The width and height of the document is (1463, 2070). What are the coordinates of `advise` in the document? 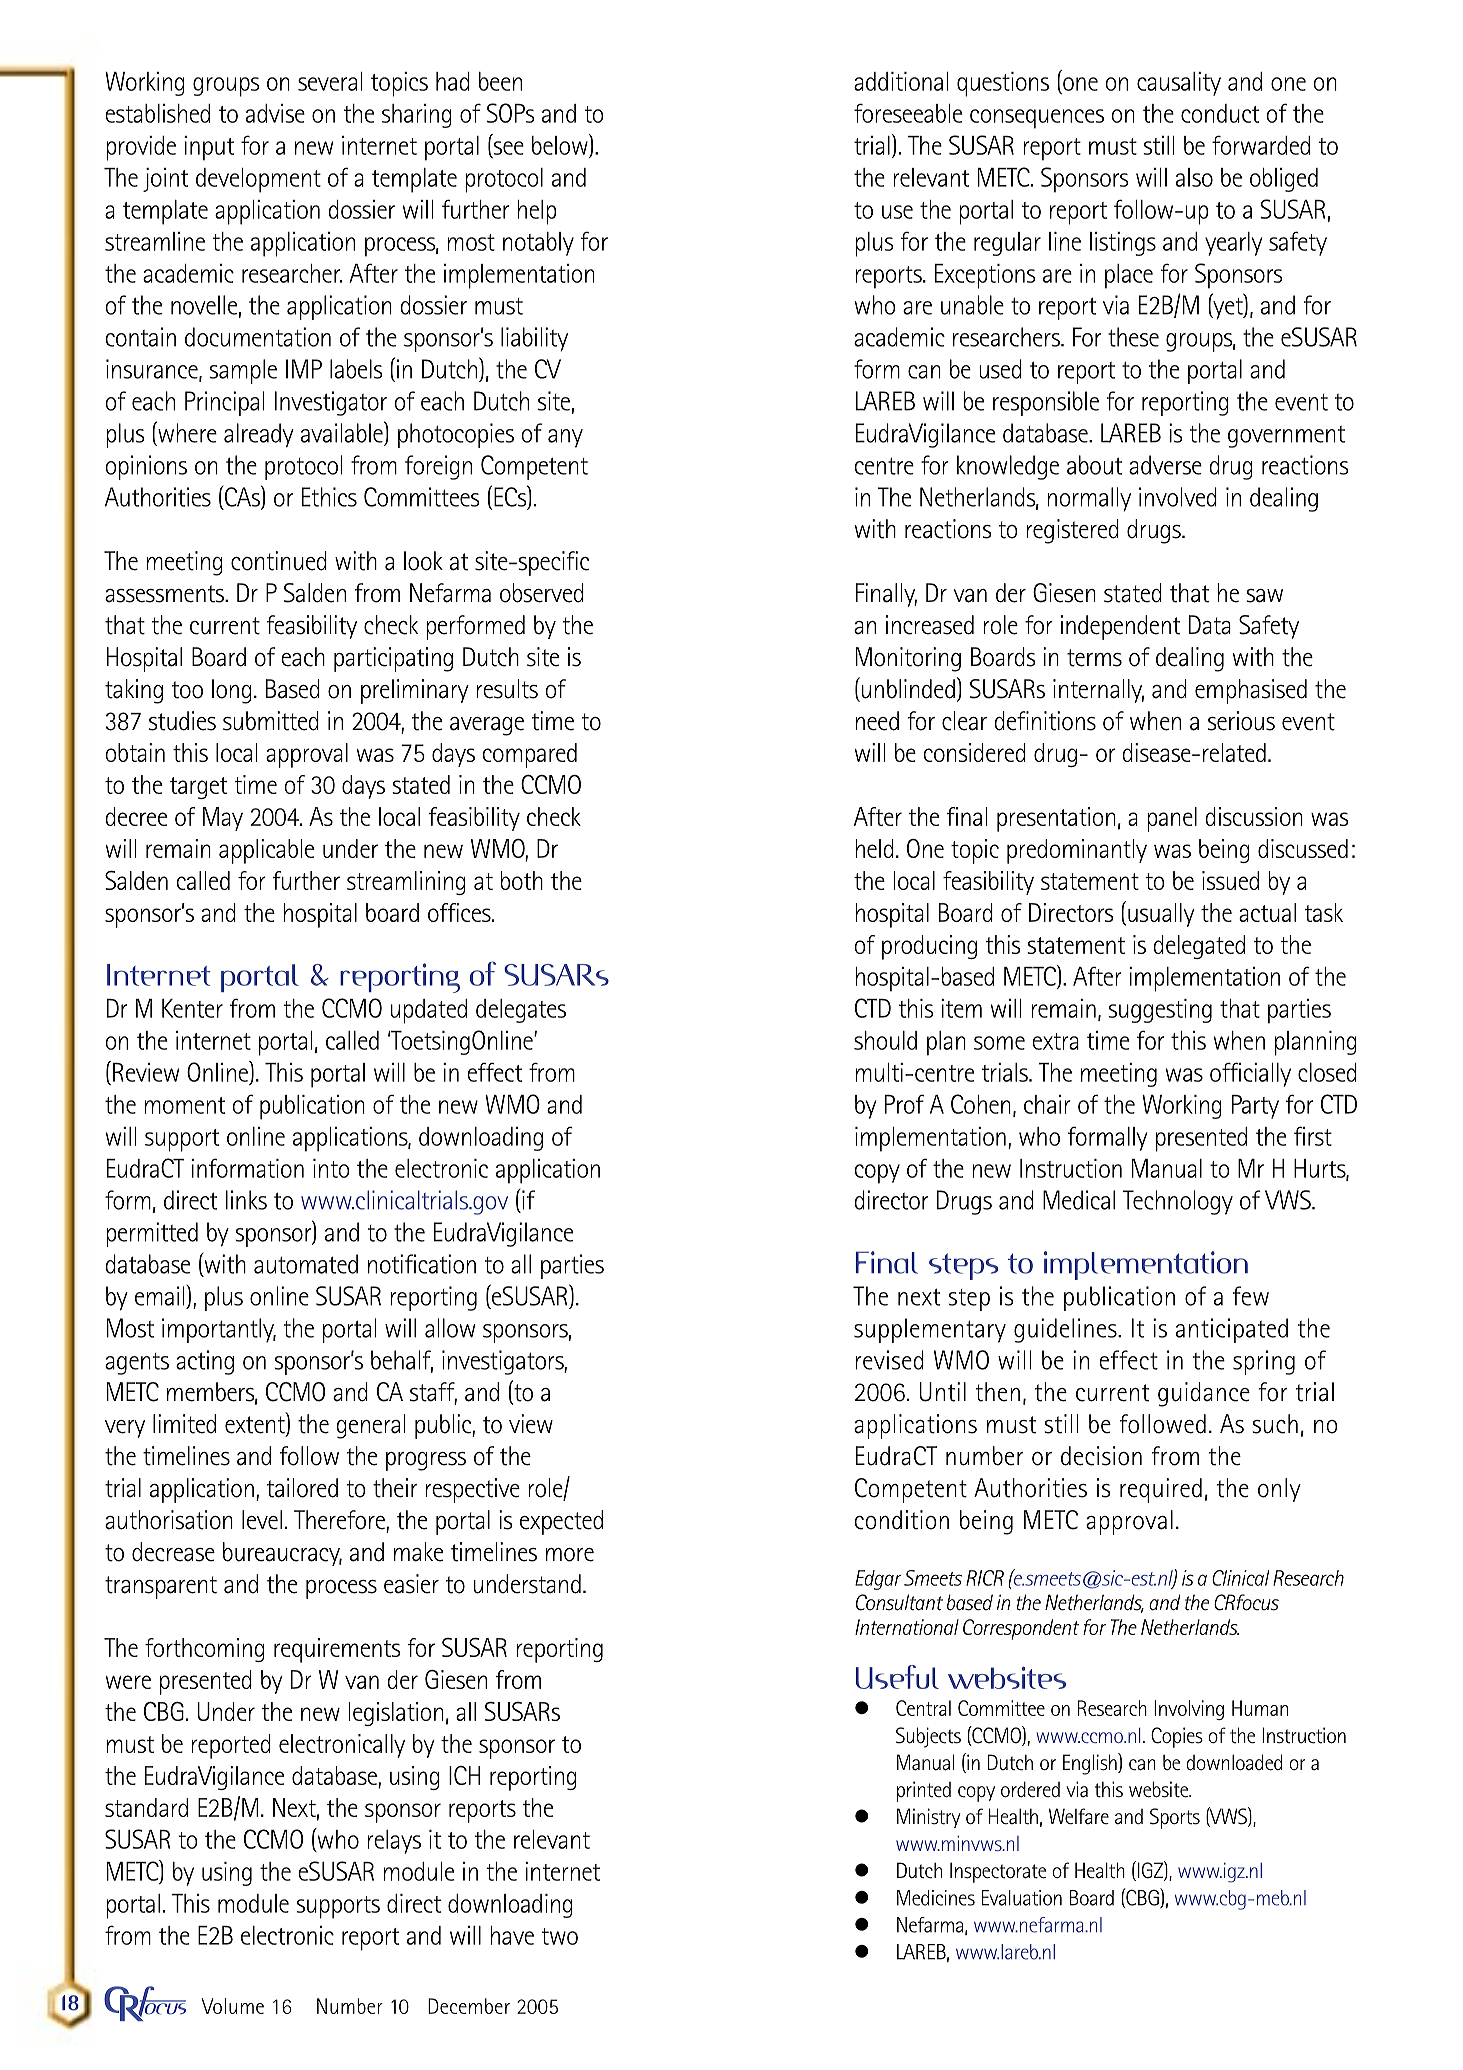 It's located at (275, 113).
